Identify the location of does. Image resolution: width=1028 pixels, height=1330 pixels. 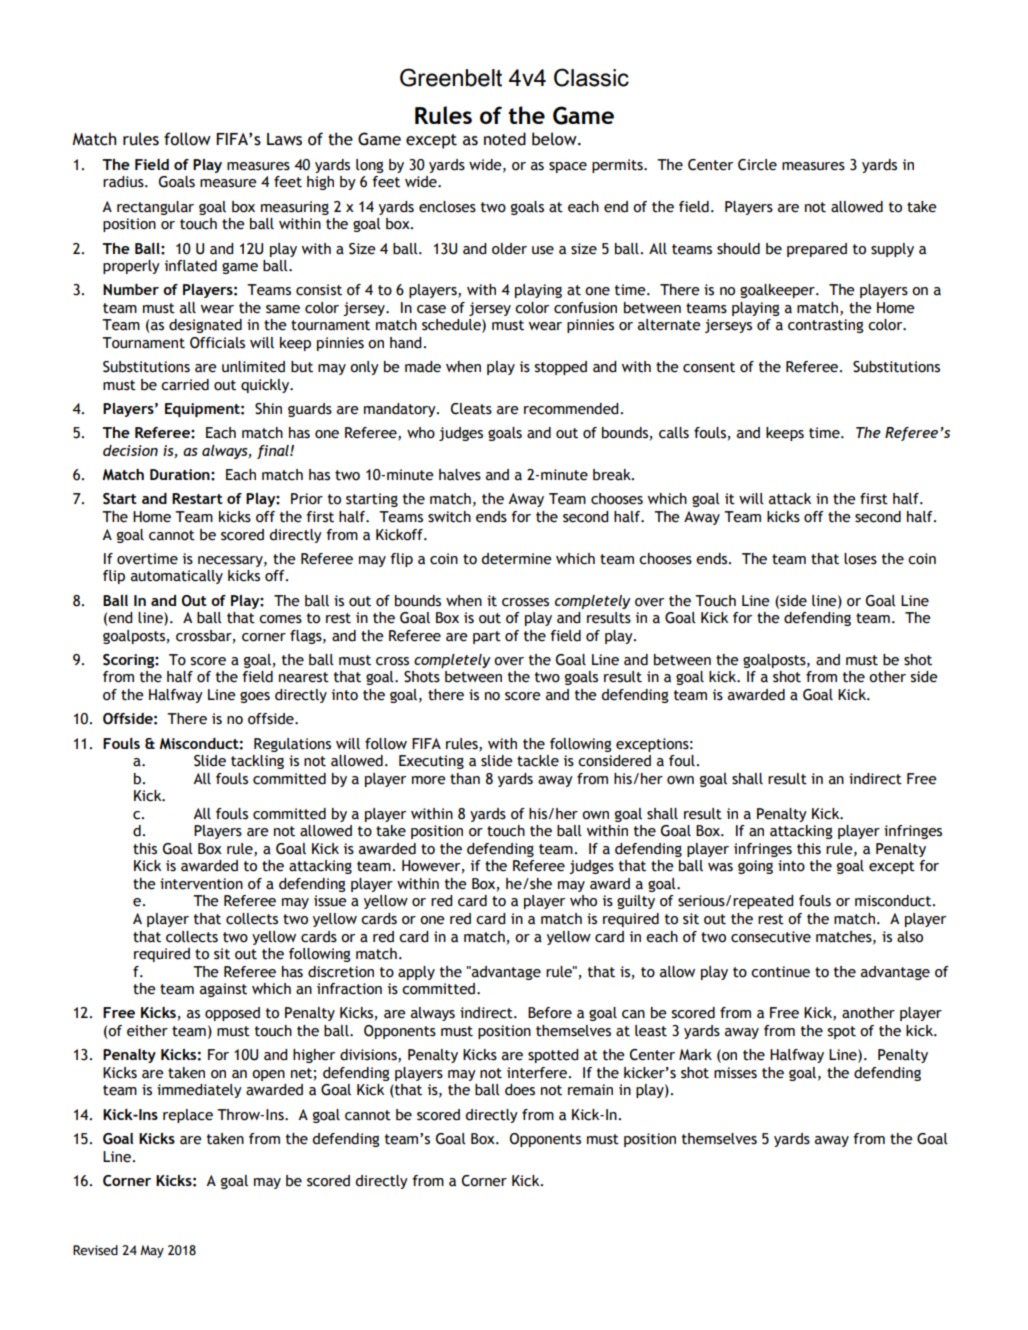
(520, 1090).
